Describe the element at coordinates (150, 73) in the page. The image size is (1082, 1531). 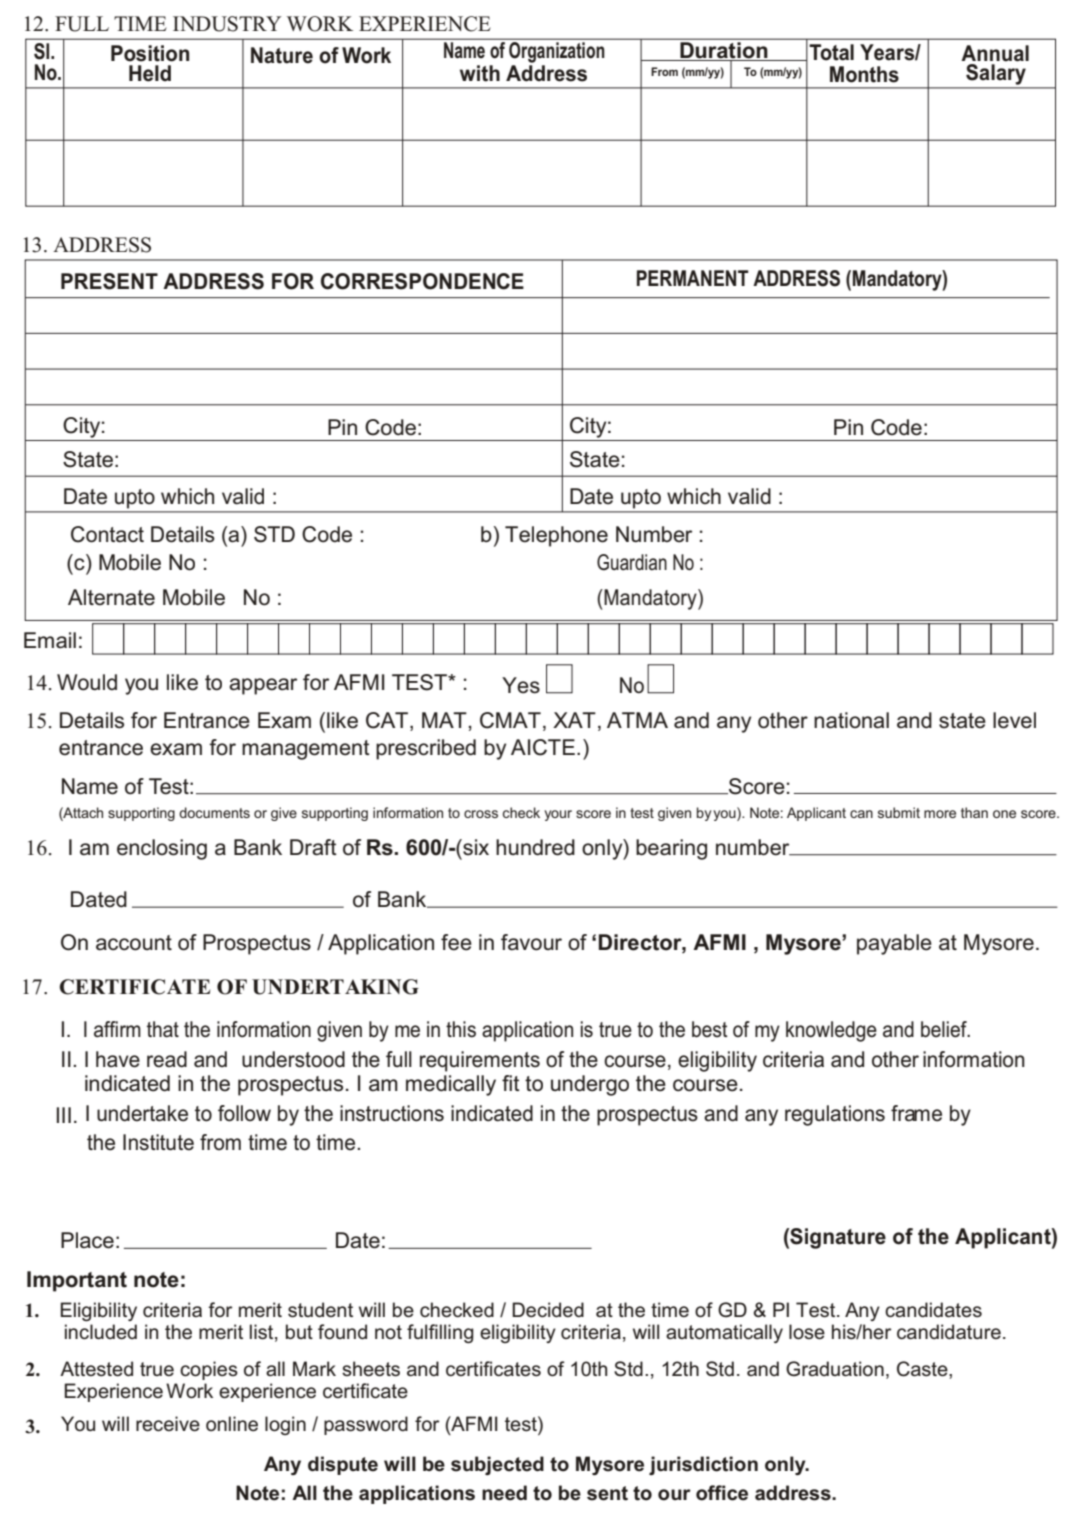
I see `Held` at that location.
